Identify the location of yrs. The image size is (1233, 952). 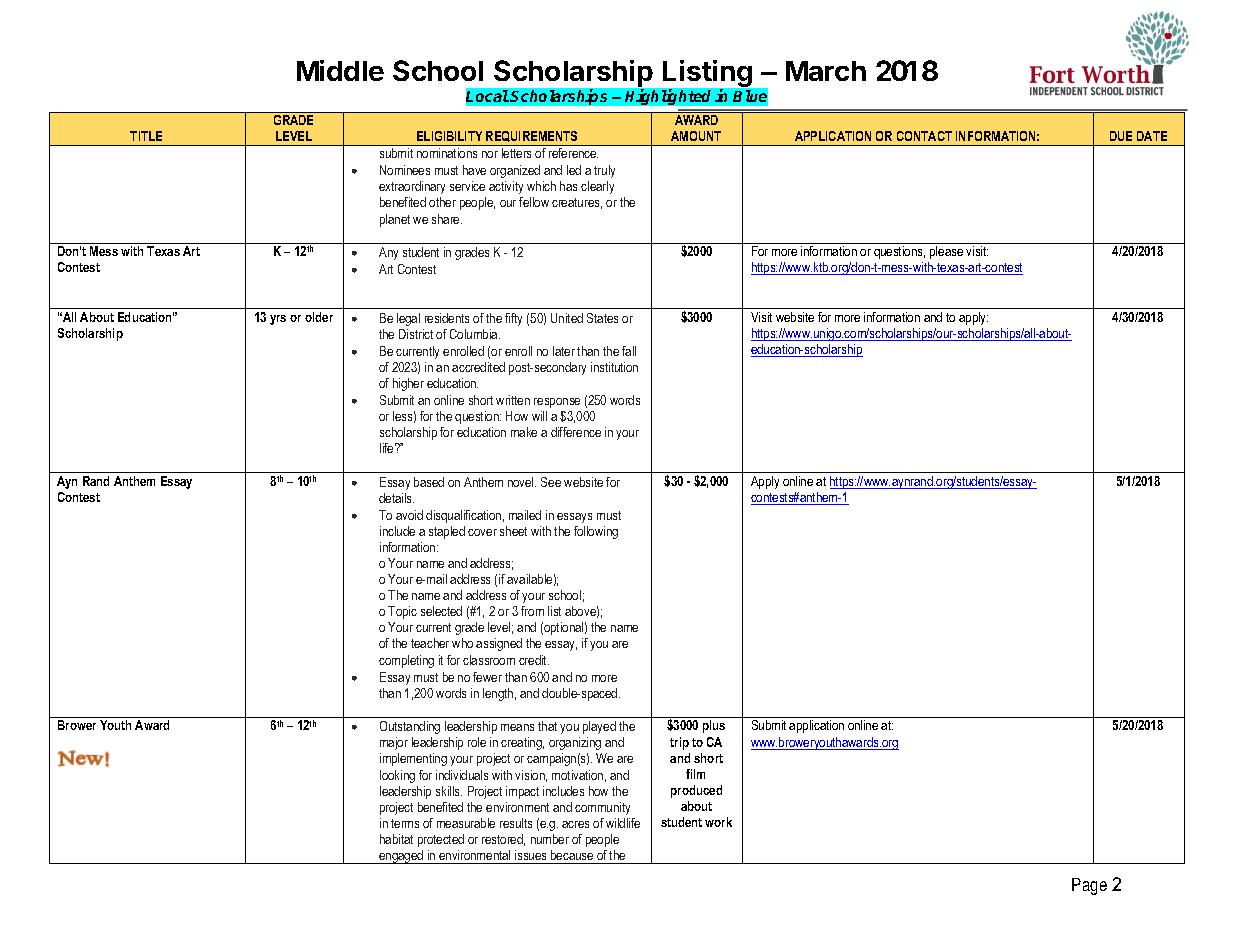
(278, 320).
